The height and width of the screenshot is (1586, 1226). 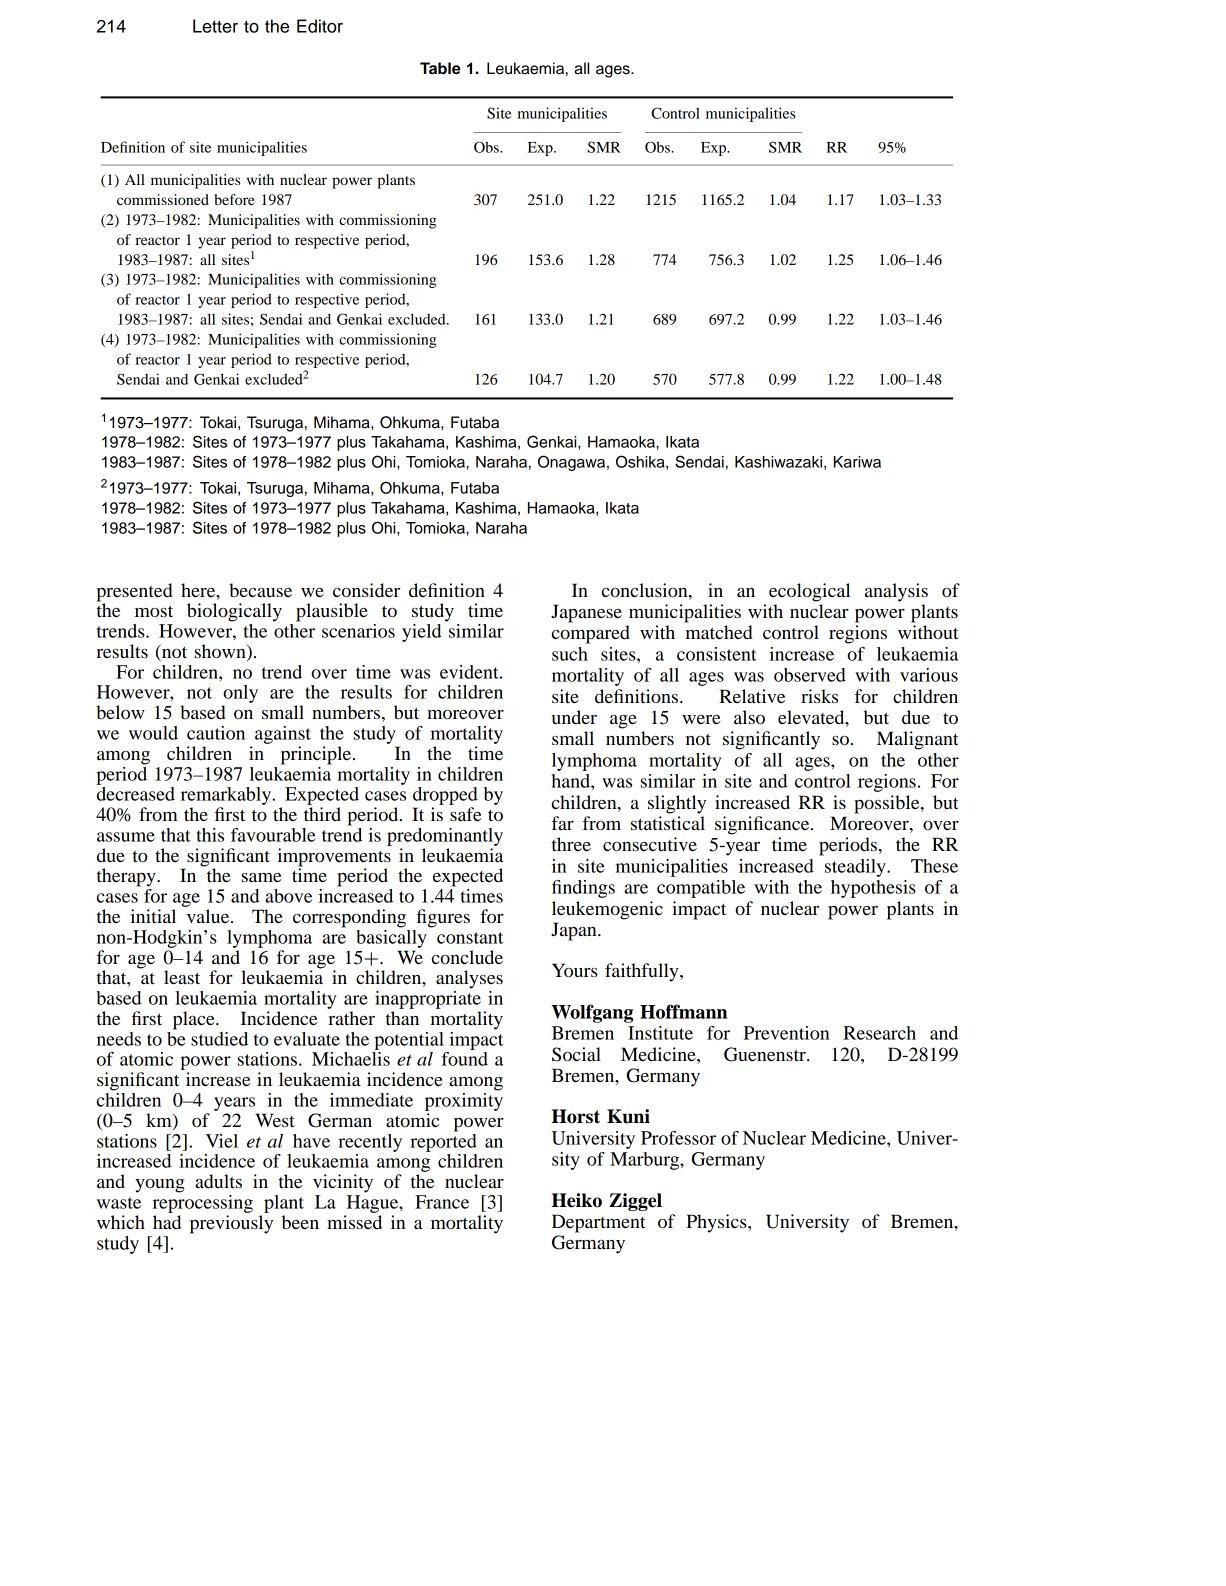 What do you see at coordinates (218, 1181) in the screenshot?
I see `adults` at bounding box center [218, 1181].
